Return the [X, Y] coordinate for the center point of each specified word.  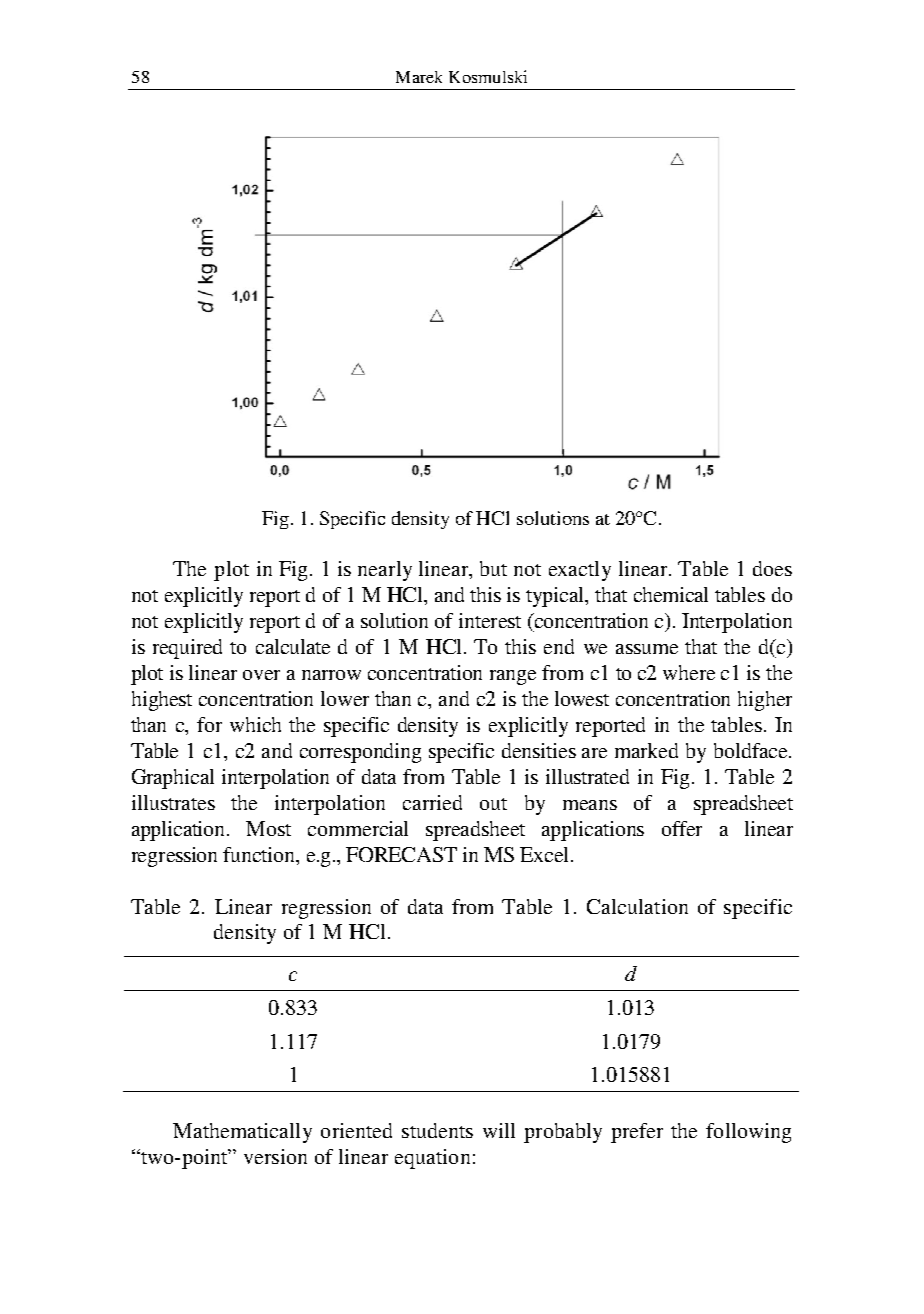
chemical [671, 594]
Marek [419, 77]
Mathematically [242, 1133]
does [772, 568]
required [187, 649]
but [493, 568]
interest [490, 620]
